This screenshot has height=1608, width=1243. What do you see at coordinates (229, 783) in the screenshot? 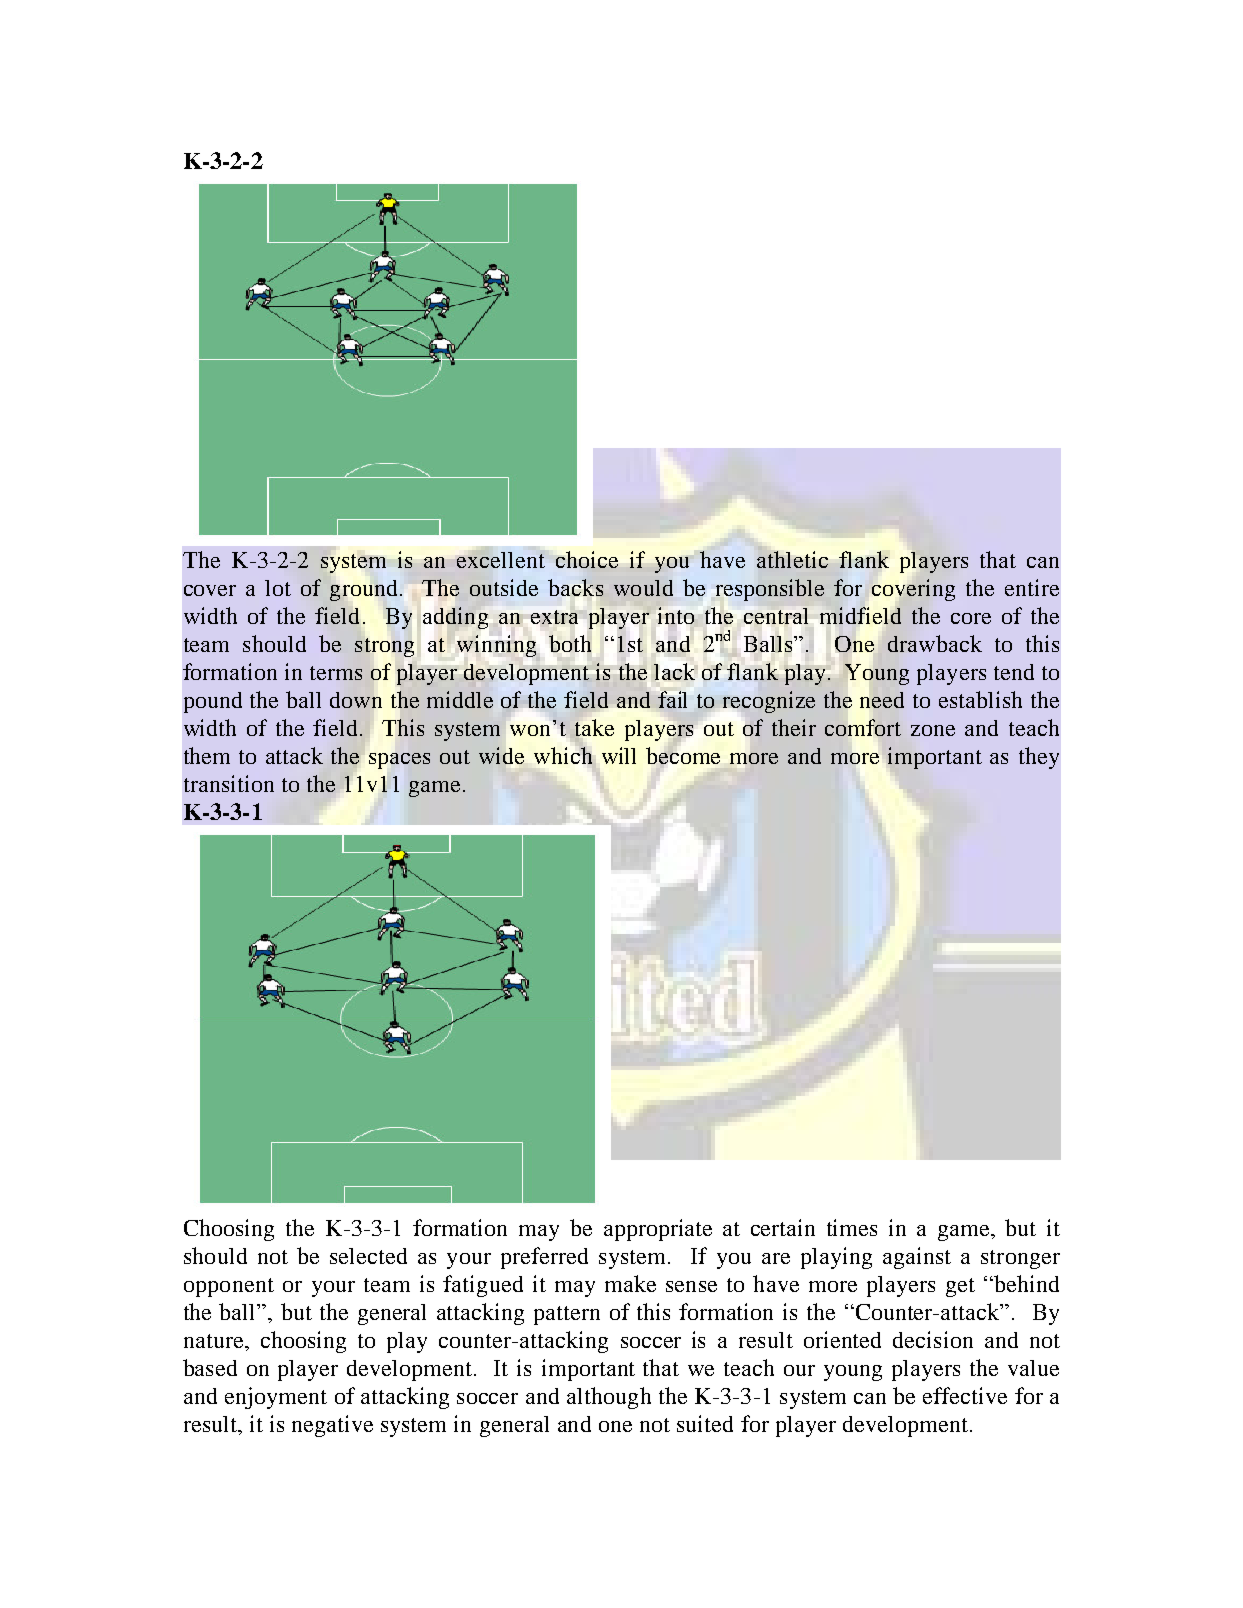
I see `transition` at bounding box center [229, 783].
